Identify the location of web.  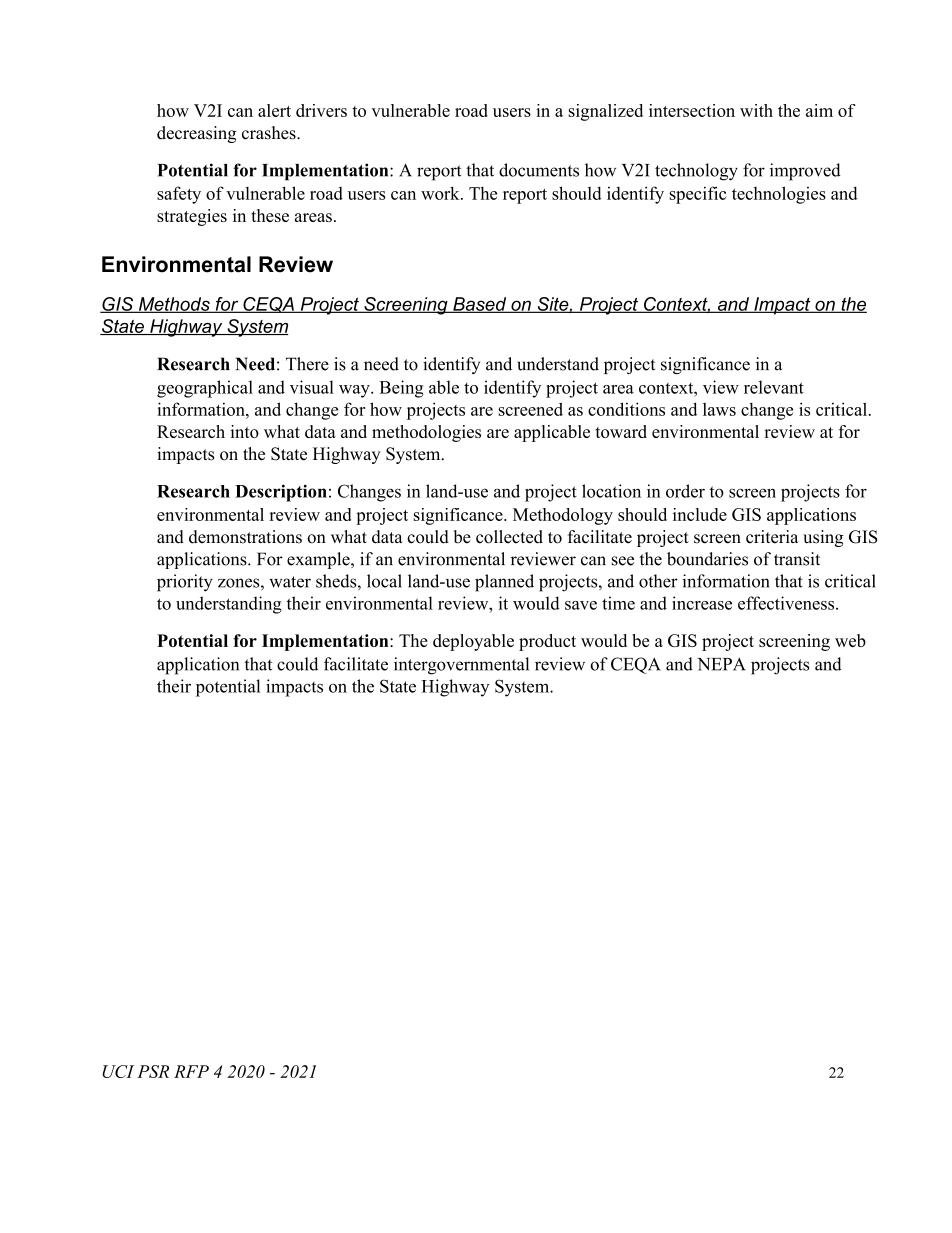
(850, 640).
